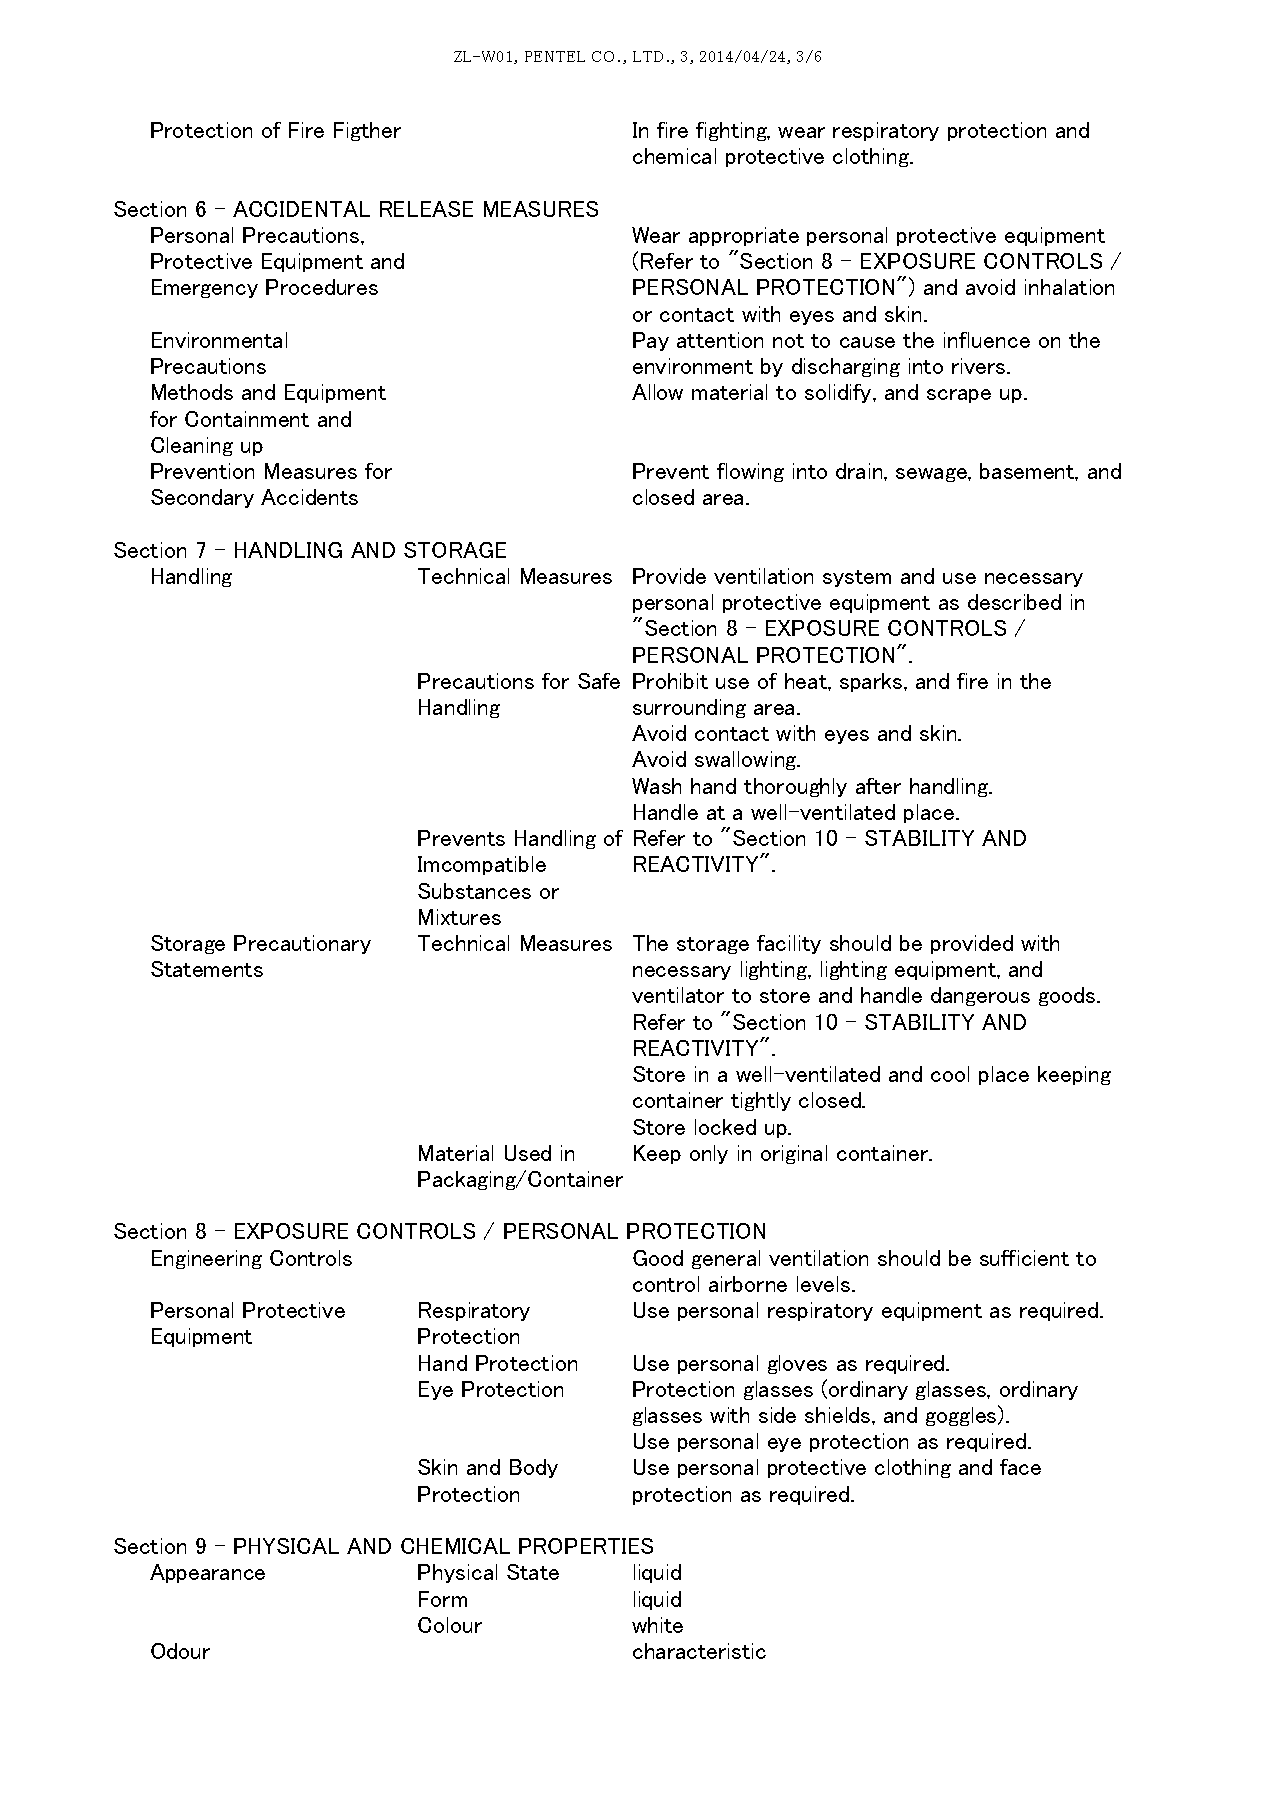  I want to click on Appearance, so click(207, 1573).
